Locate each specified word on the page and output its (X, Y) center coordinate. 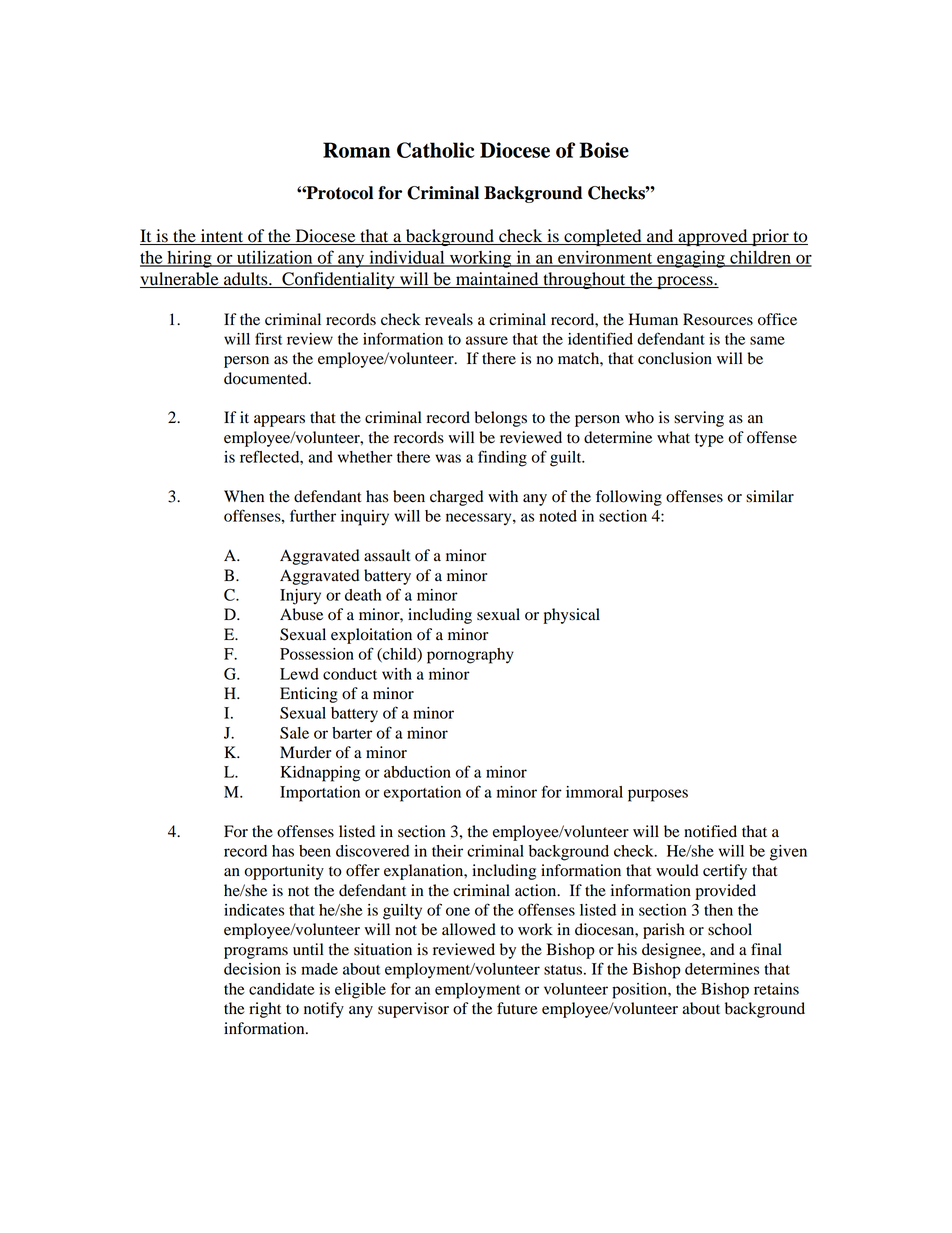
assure (487, 340)
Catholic (435, 150)
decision (252, 969)
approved (713, 237)
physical (571, 616)
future (517, 1008)
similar (770, 496)
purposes (658, 795)
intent (222, 237)
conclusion (675, 358)
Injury (300, 597)
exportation (422, 794)
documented (267, 378)
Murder (305, 752)
